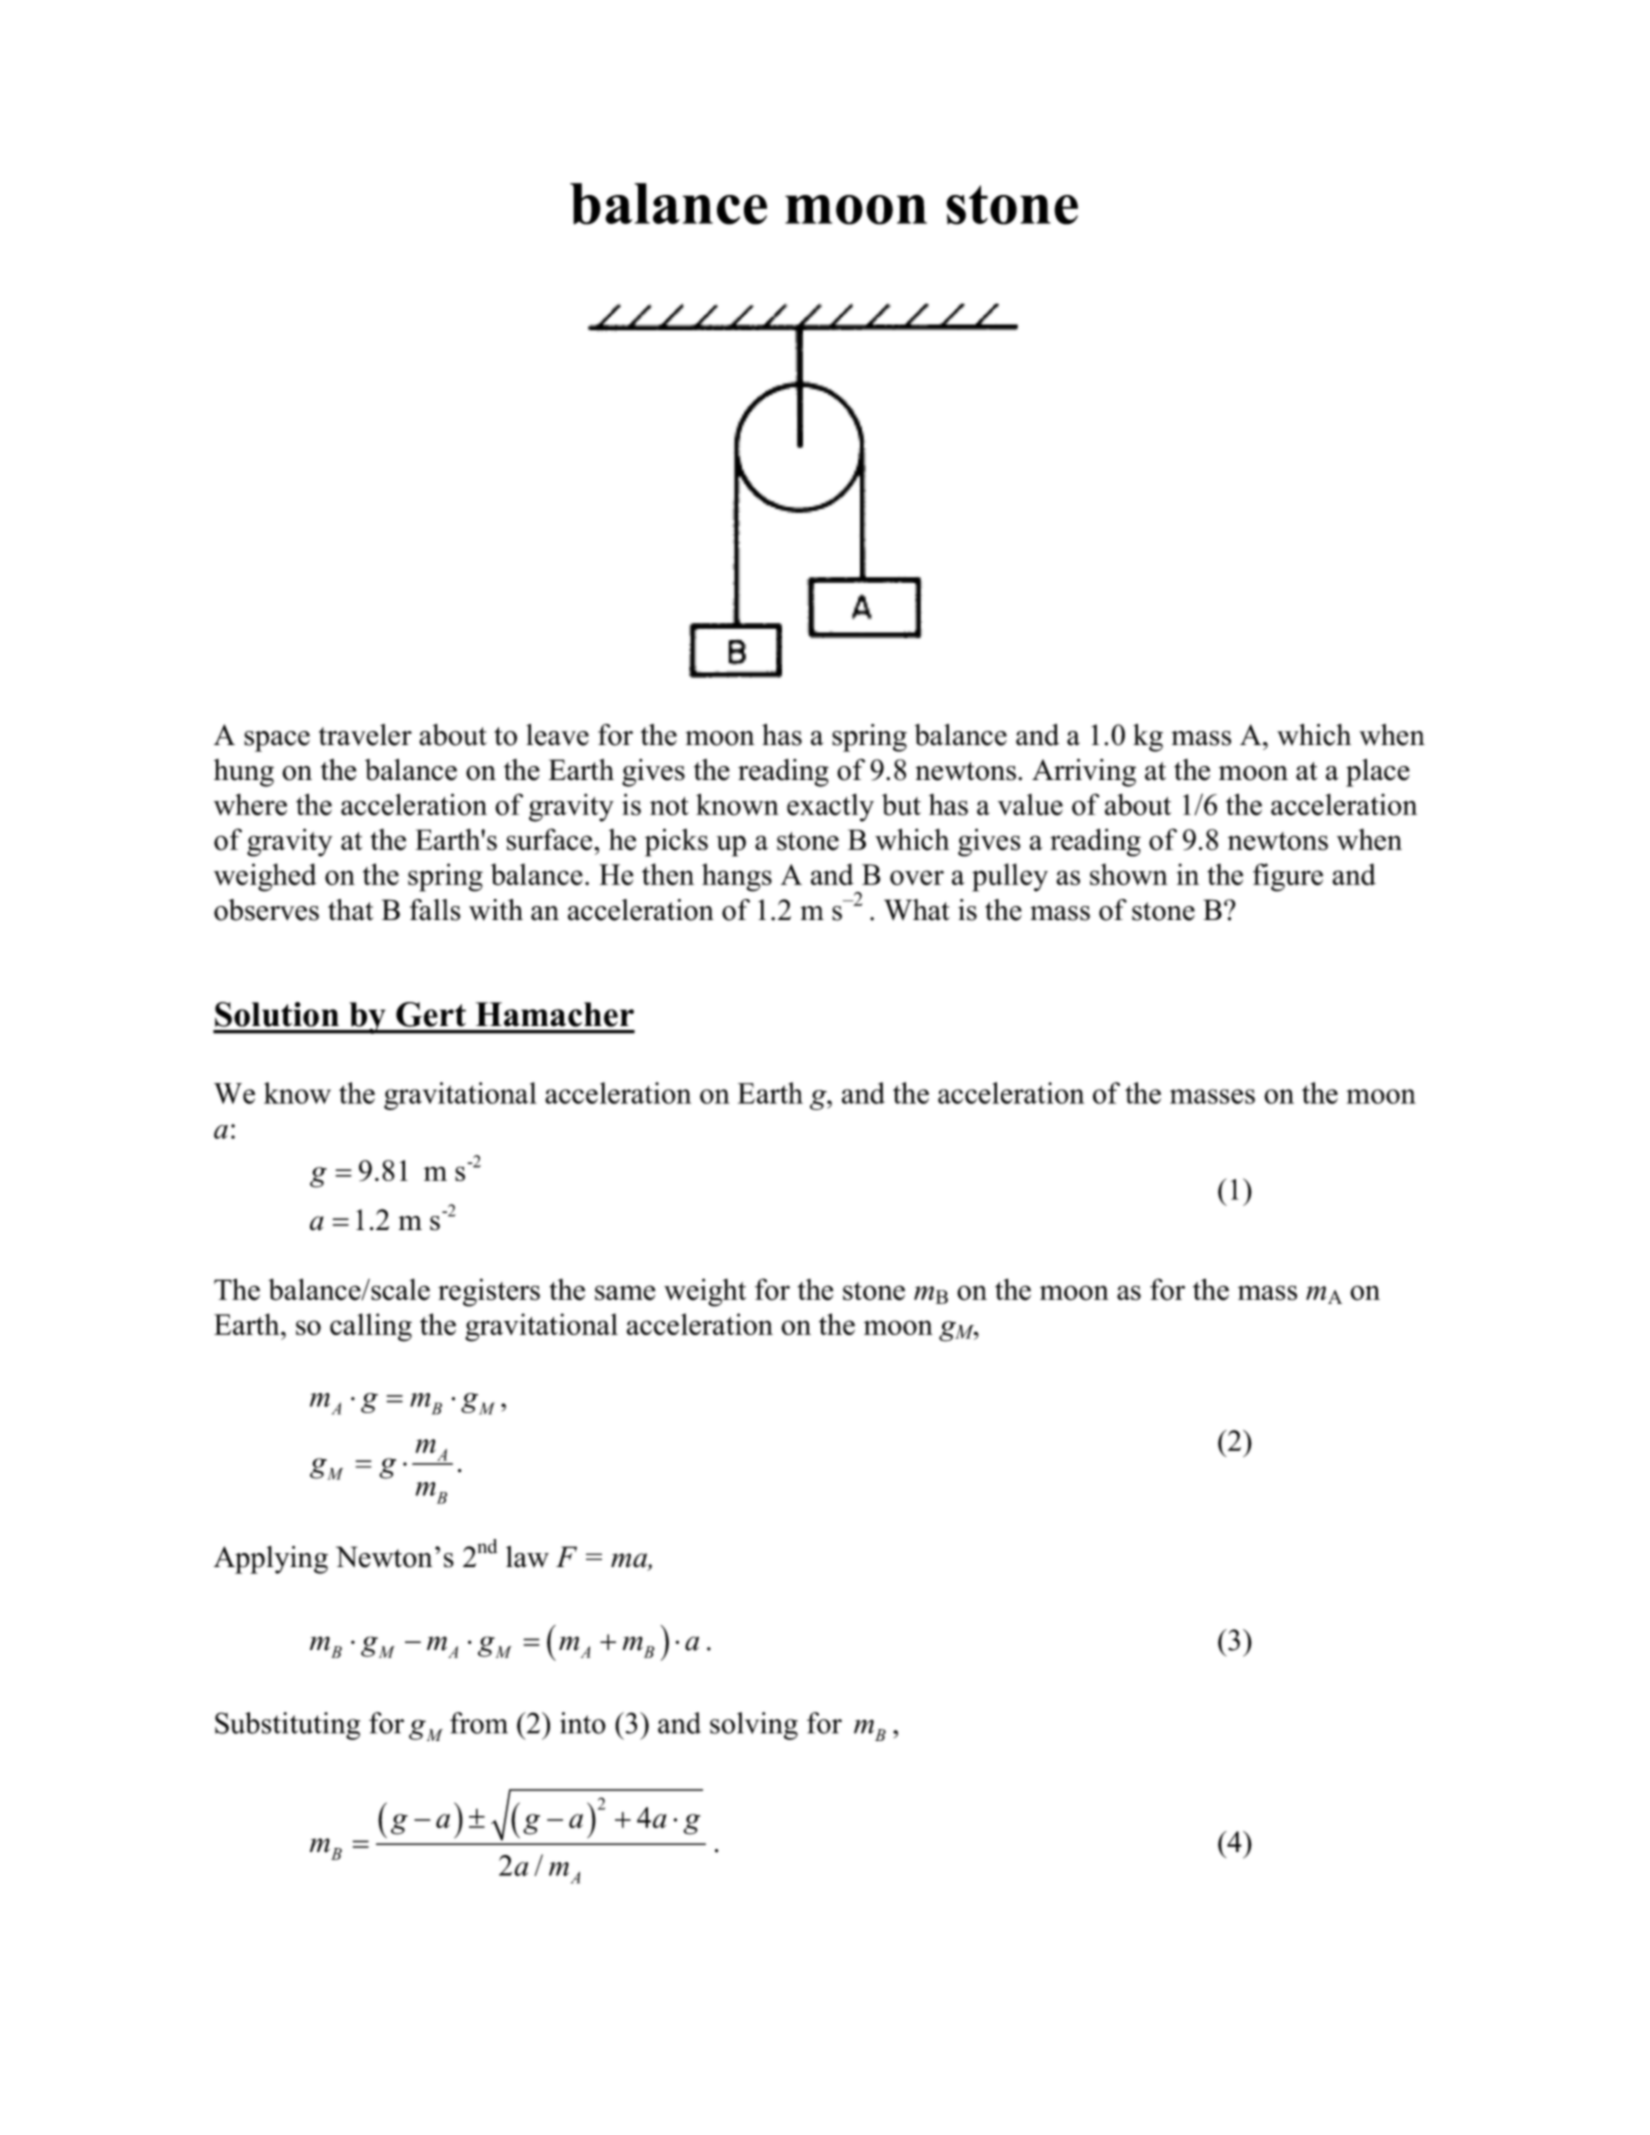  What do you see at coordinates (431, 1014) in the document?
I see `Gert` at bounding box center [431, 1014].
